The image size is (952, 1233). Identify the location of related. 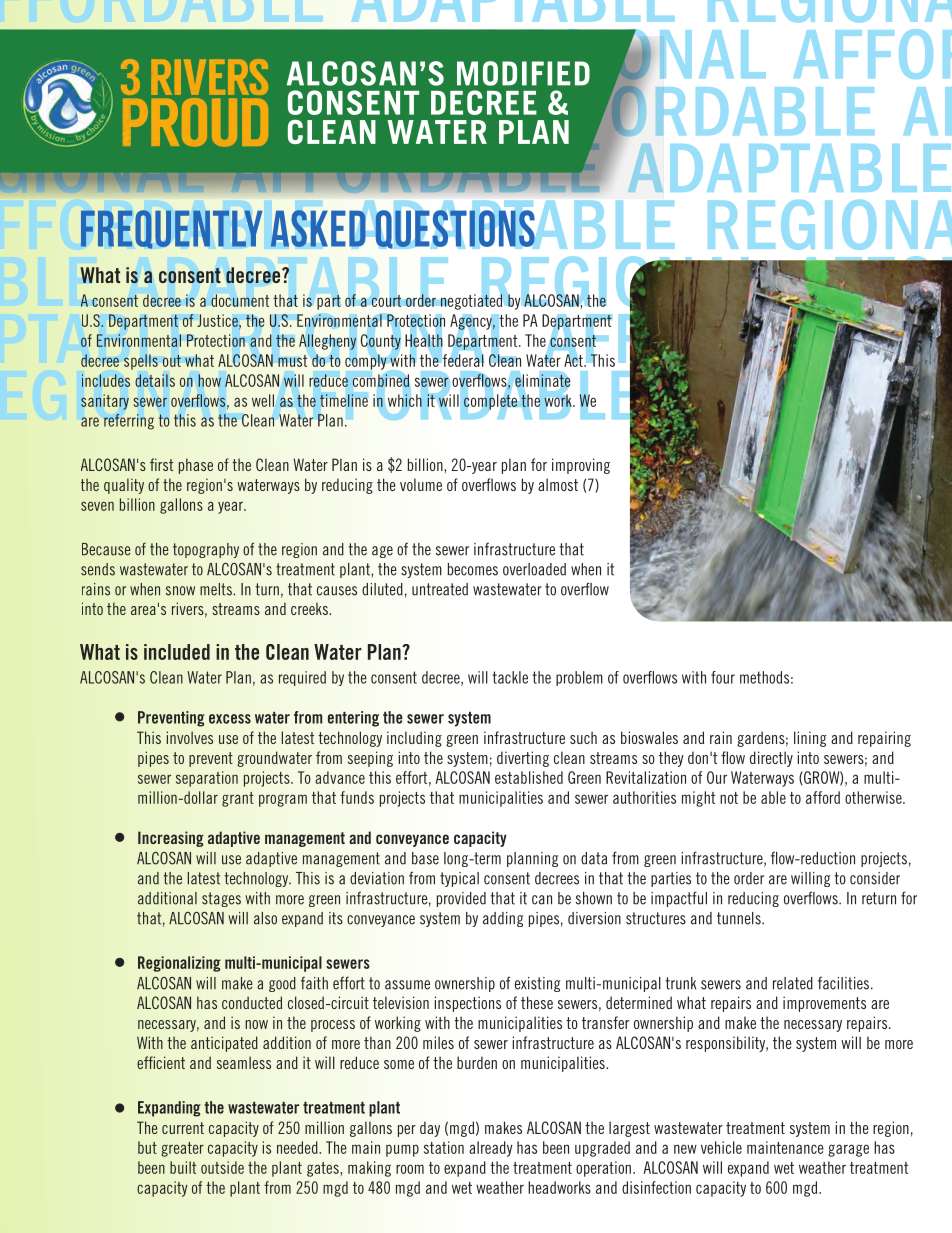
(793, 983).
